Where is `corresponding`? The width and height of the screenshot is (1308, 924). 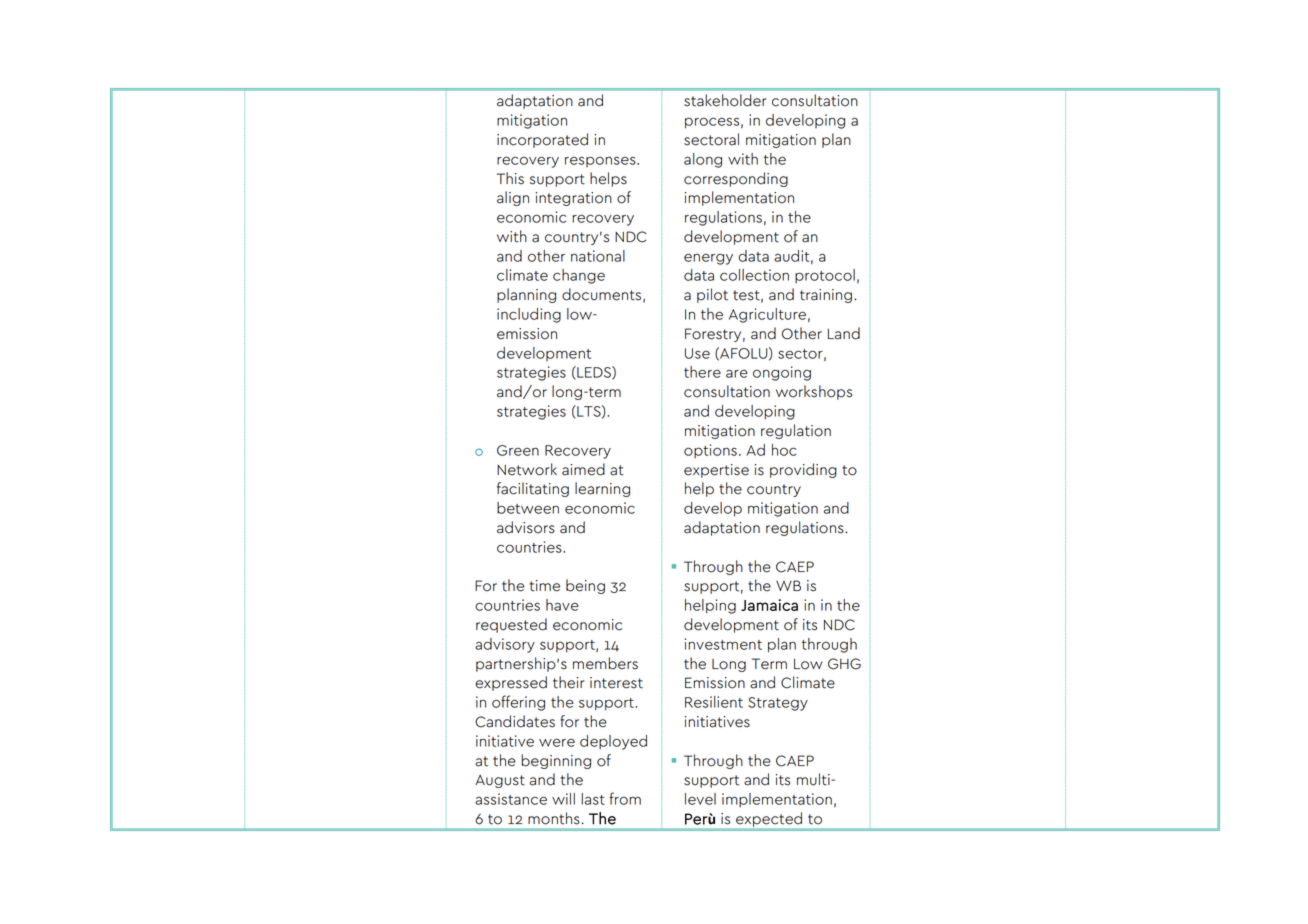 corresponding is located at coordinates (736, 179).
